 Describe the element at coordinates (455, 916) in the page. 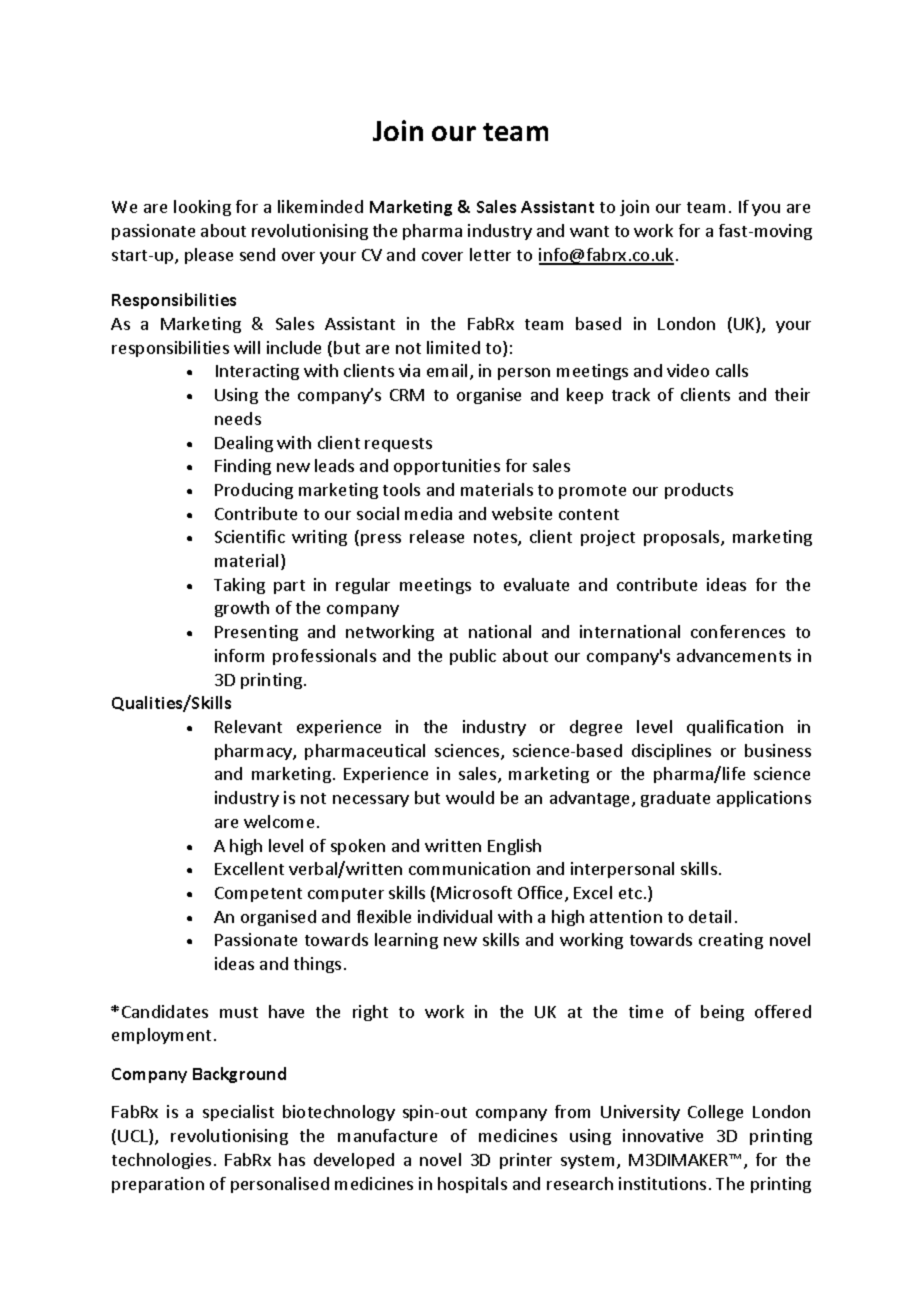

I see `individual` at that location.
